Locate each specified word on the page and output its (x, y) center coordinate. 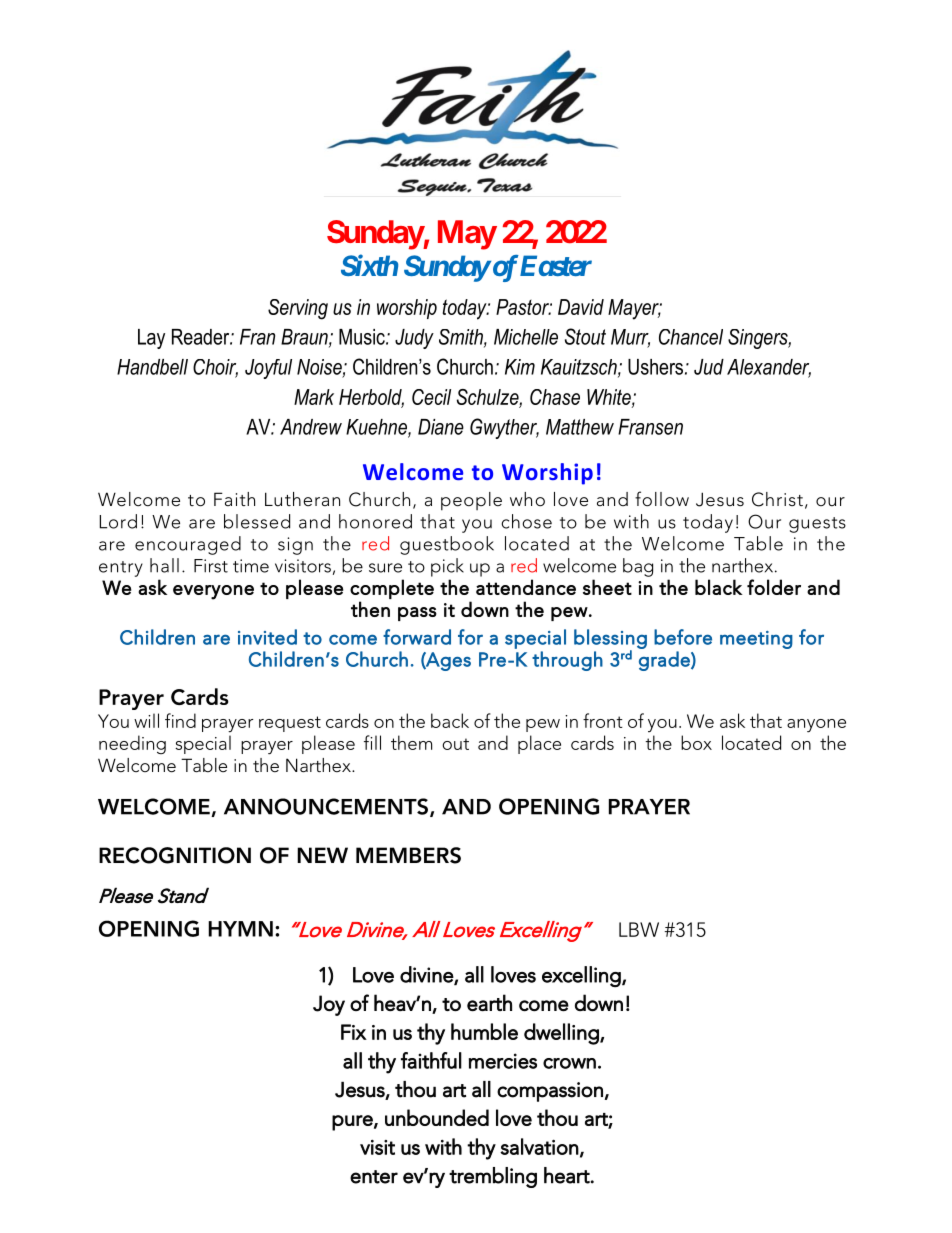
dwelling (562, 1034)
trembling (493, 1177)
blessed (257, 521)
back (450, 720)
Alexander (769, 368)
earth (489, 1002)
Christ (777, 499)
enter (374, 1177)
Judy (414, 339)
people (471, 501)
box (696, 742)
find (180, 720)
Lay (151, 339)
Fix (354, 1032)
